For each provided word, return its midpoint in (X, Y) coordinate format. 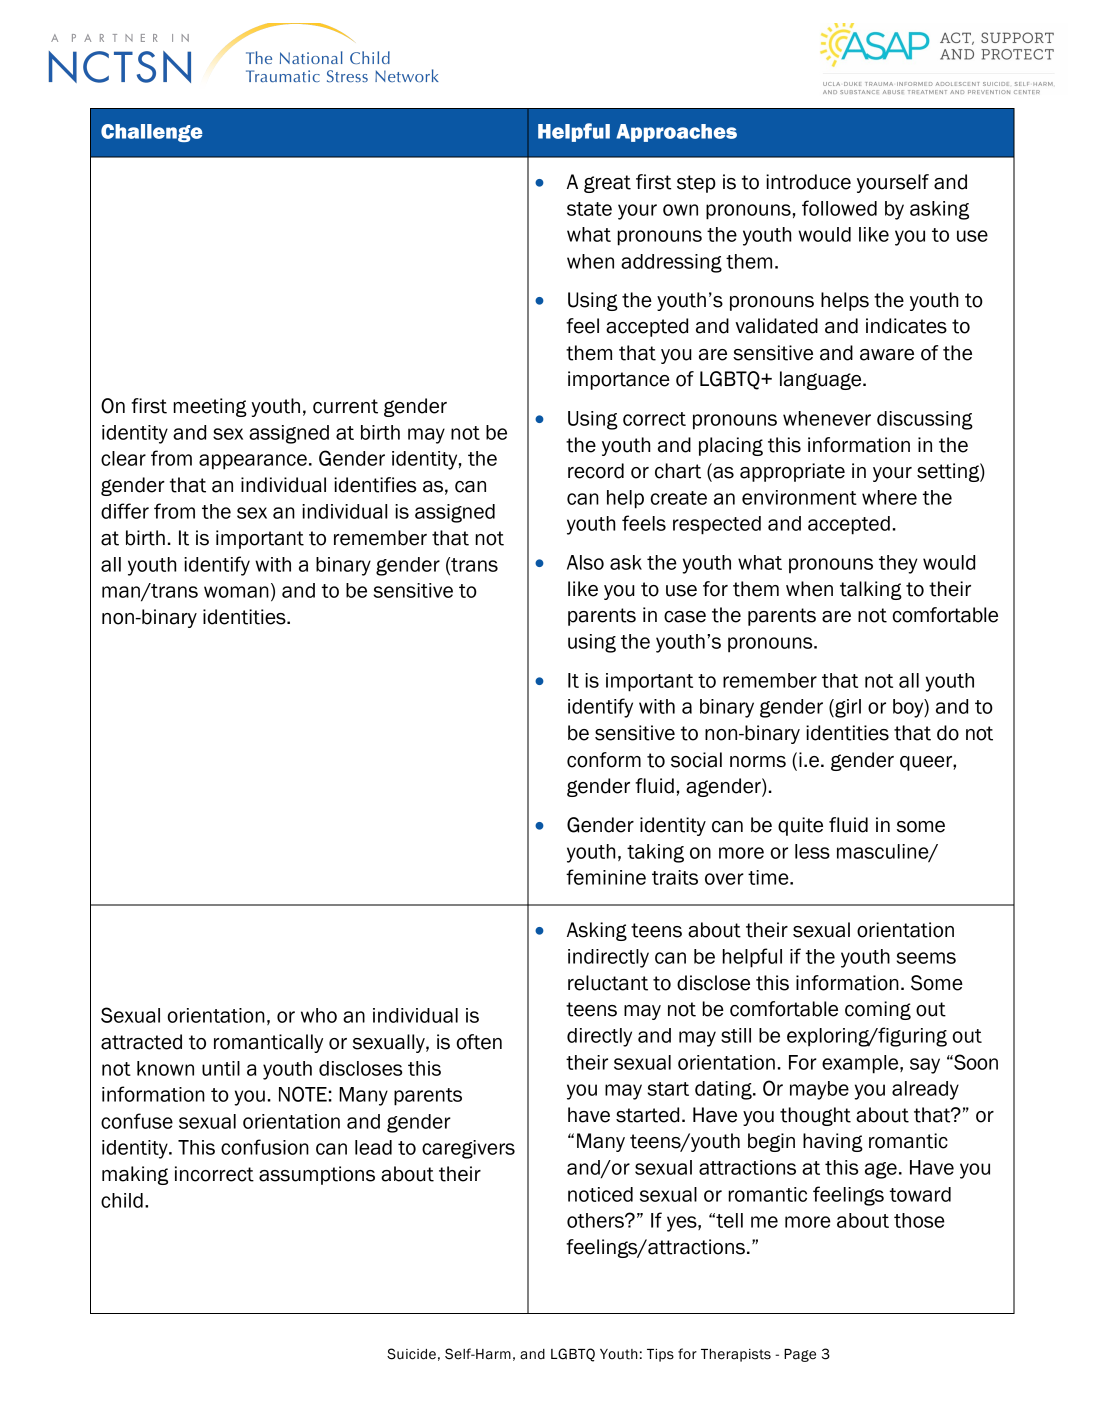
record (596, 471)
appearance (253, 462)
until (221, 1068)
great (607, 184)
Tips (660, 1355)
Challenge (152, 133)
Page (800, 1355)
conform (604, 760)
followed (839, 208)
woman (236, 592)
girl (847, 708)
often (479, 1042)
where (889, 497)
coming (878, 1010)
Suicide (411, 1354)
